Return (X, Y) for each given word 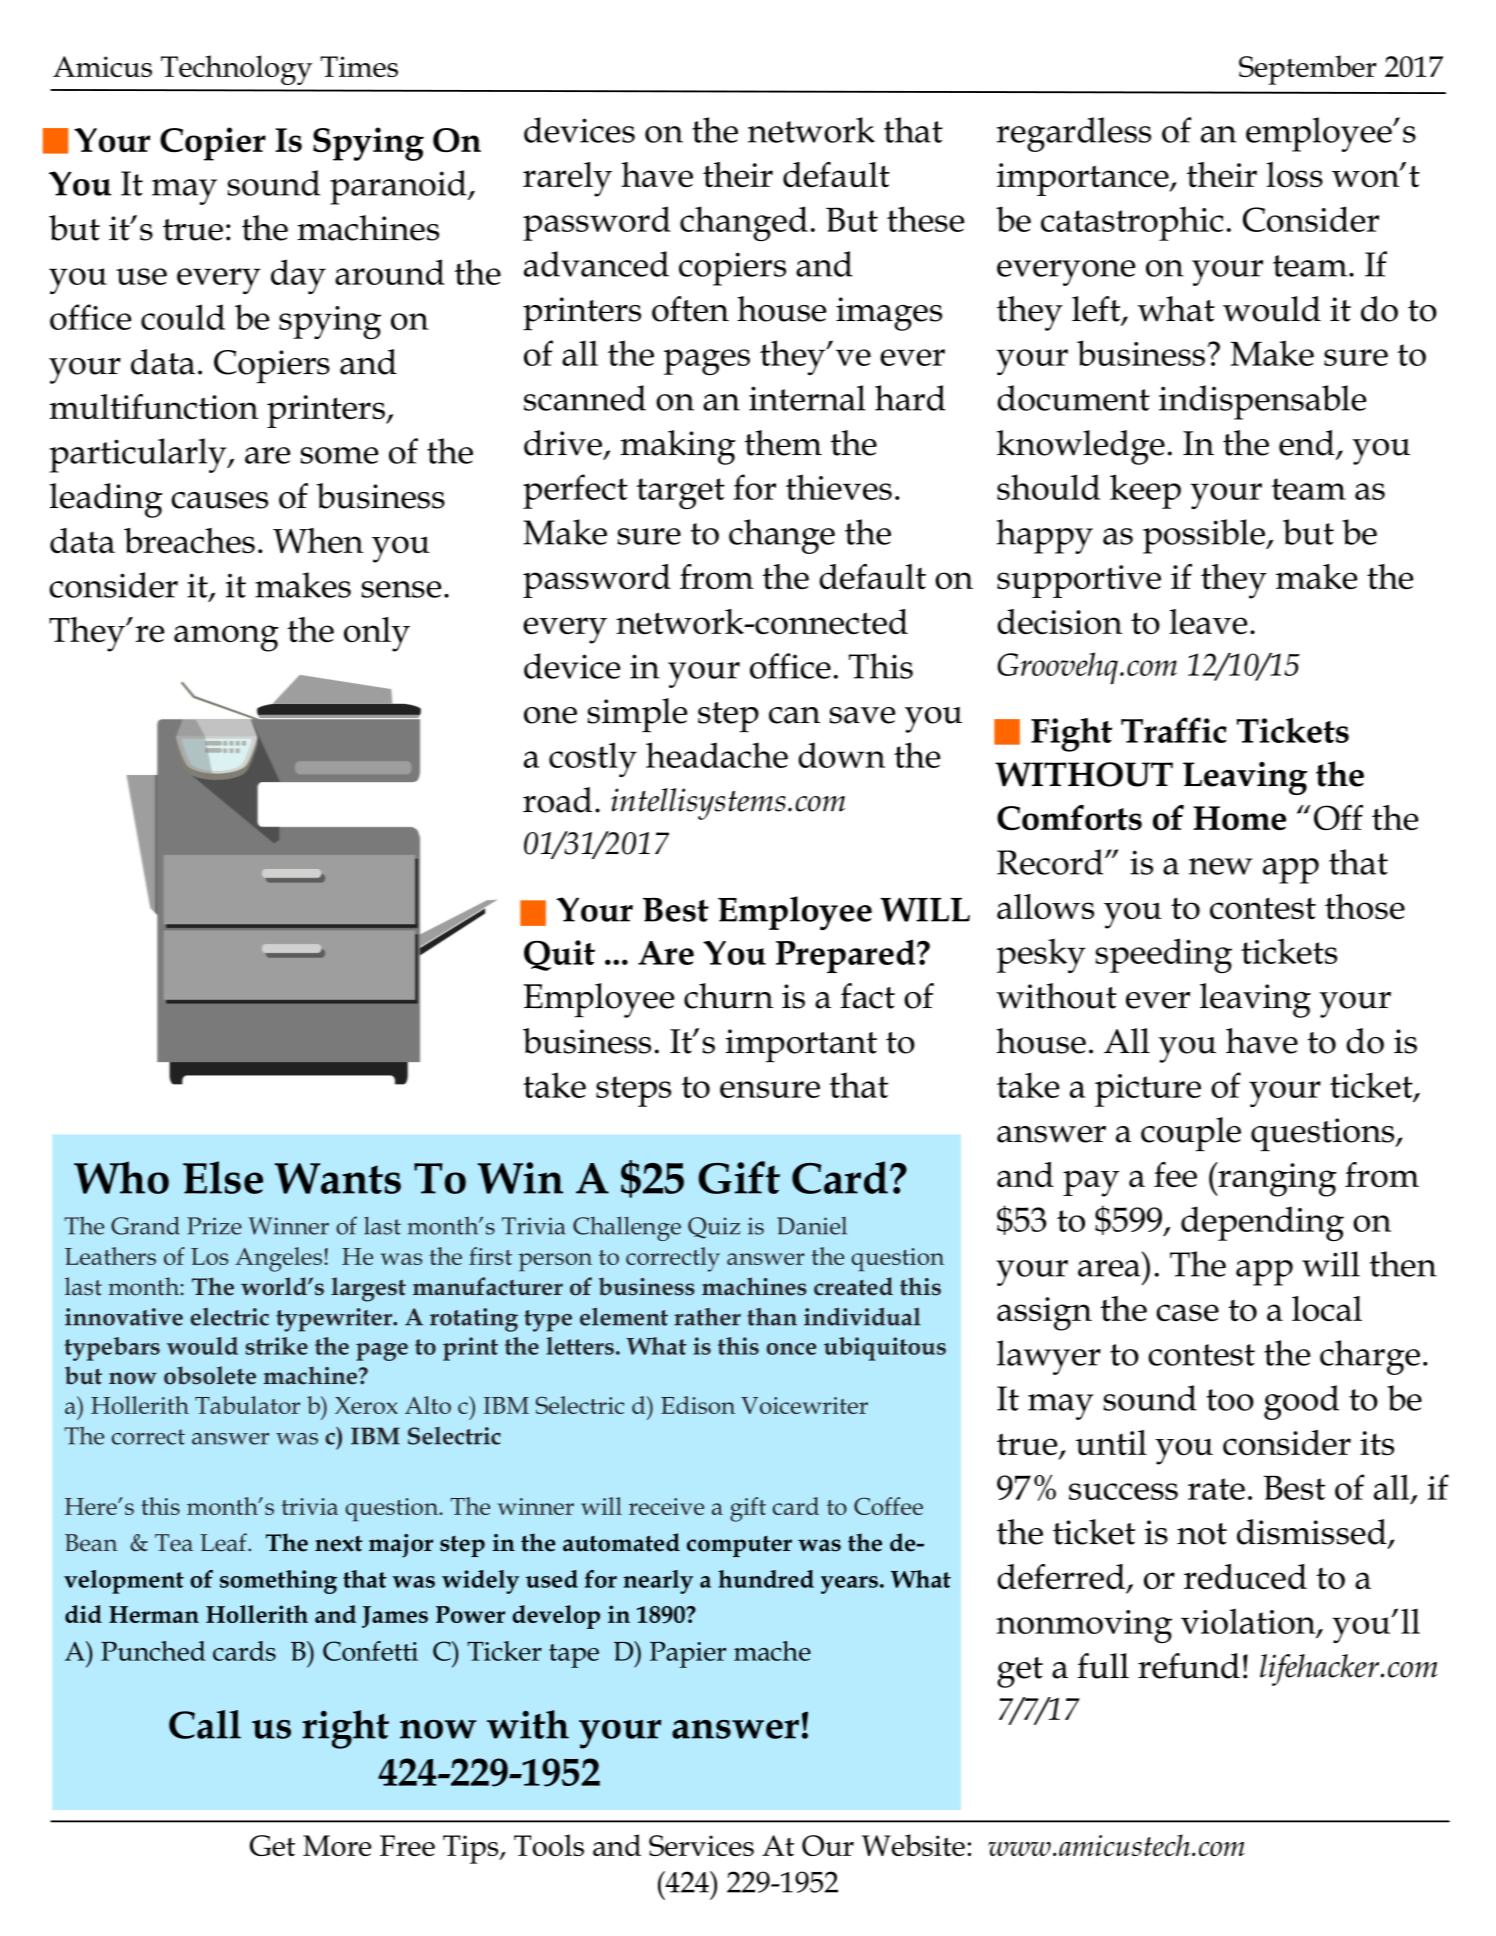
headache (717, 755)
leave (1208, 621)
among (226, 638)
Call (205, 1724)
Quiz (714, 1228)
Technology (236, 70)
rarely (567, 179)
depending (1262, 1223)
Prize (214, 1226)
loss (1295, 174)
